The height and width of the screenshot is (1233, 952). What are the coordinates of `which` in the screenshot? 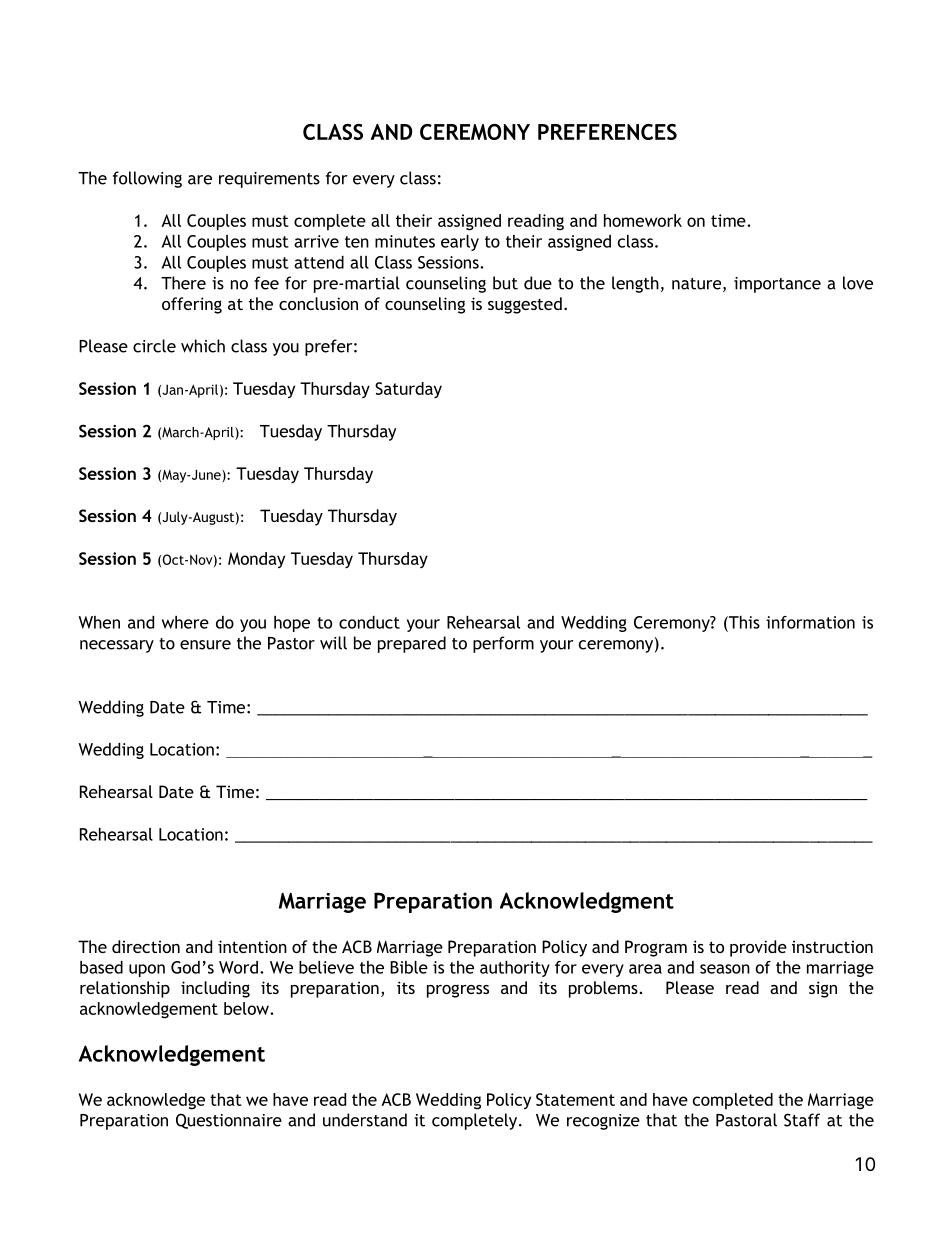 It's located at (203, 346).
